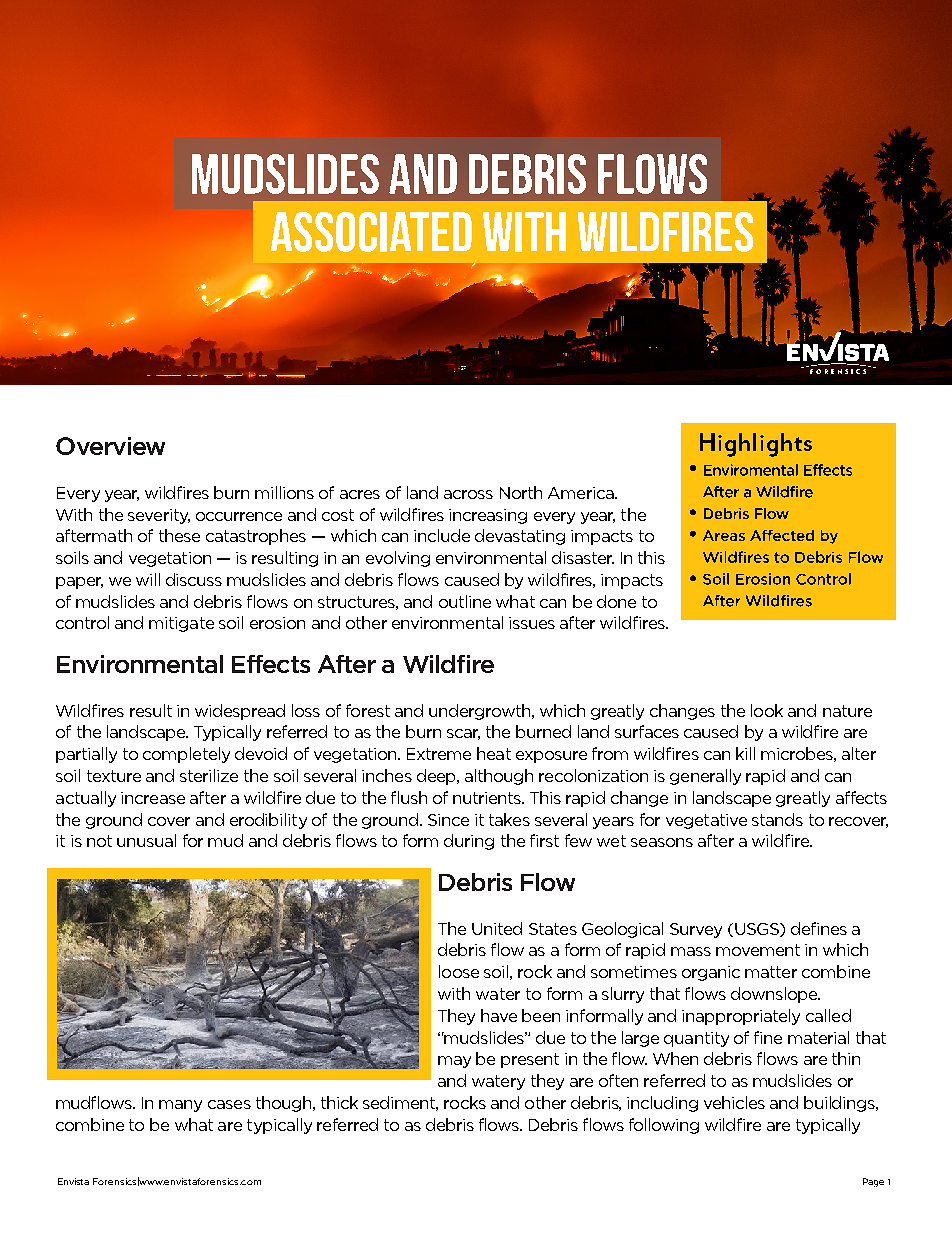 Image resolution: width=952 pixels, height=1233 pixels. I want to click on many, so click(180, 1106).
